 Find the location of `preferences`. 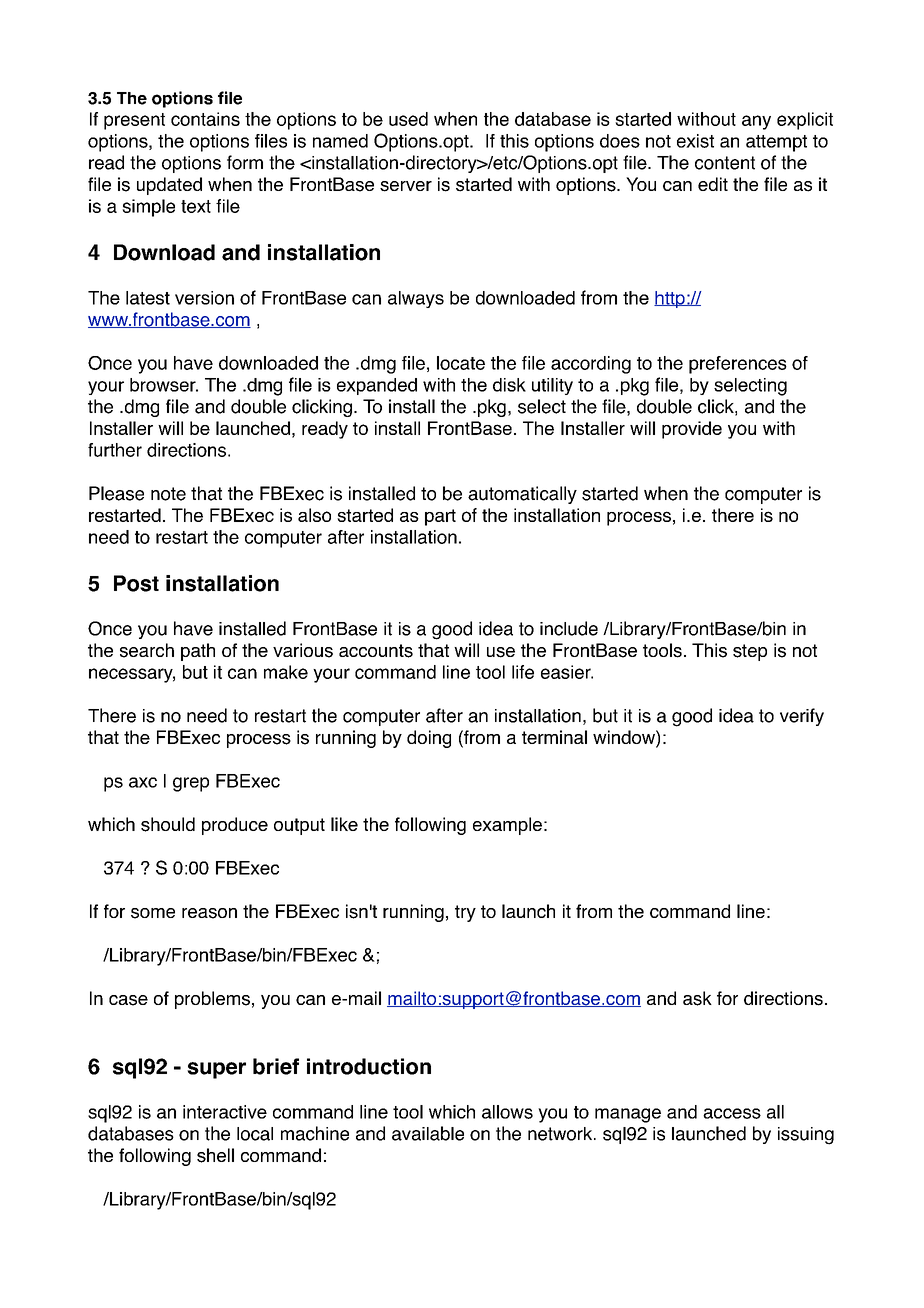

preferences is located at coordinates (738, 365).
